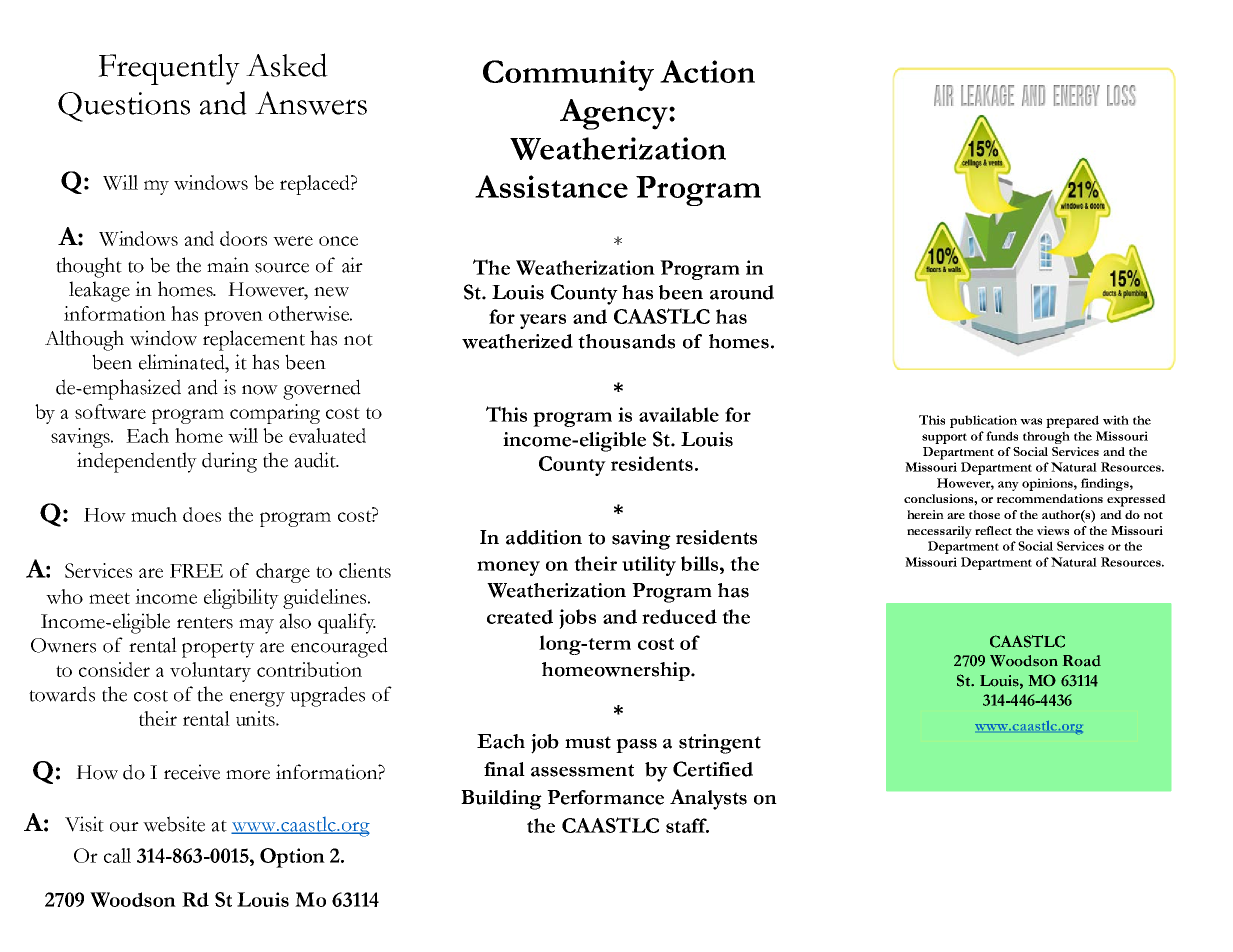 This document has width=1233, height=952. What do you see at coordinates (1031, 421) in the document?
I see `was` at bounding box center [1031, 421].
